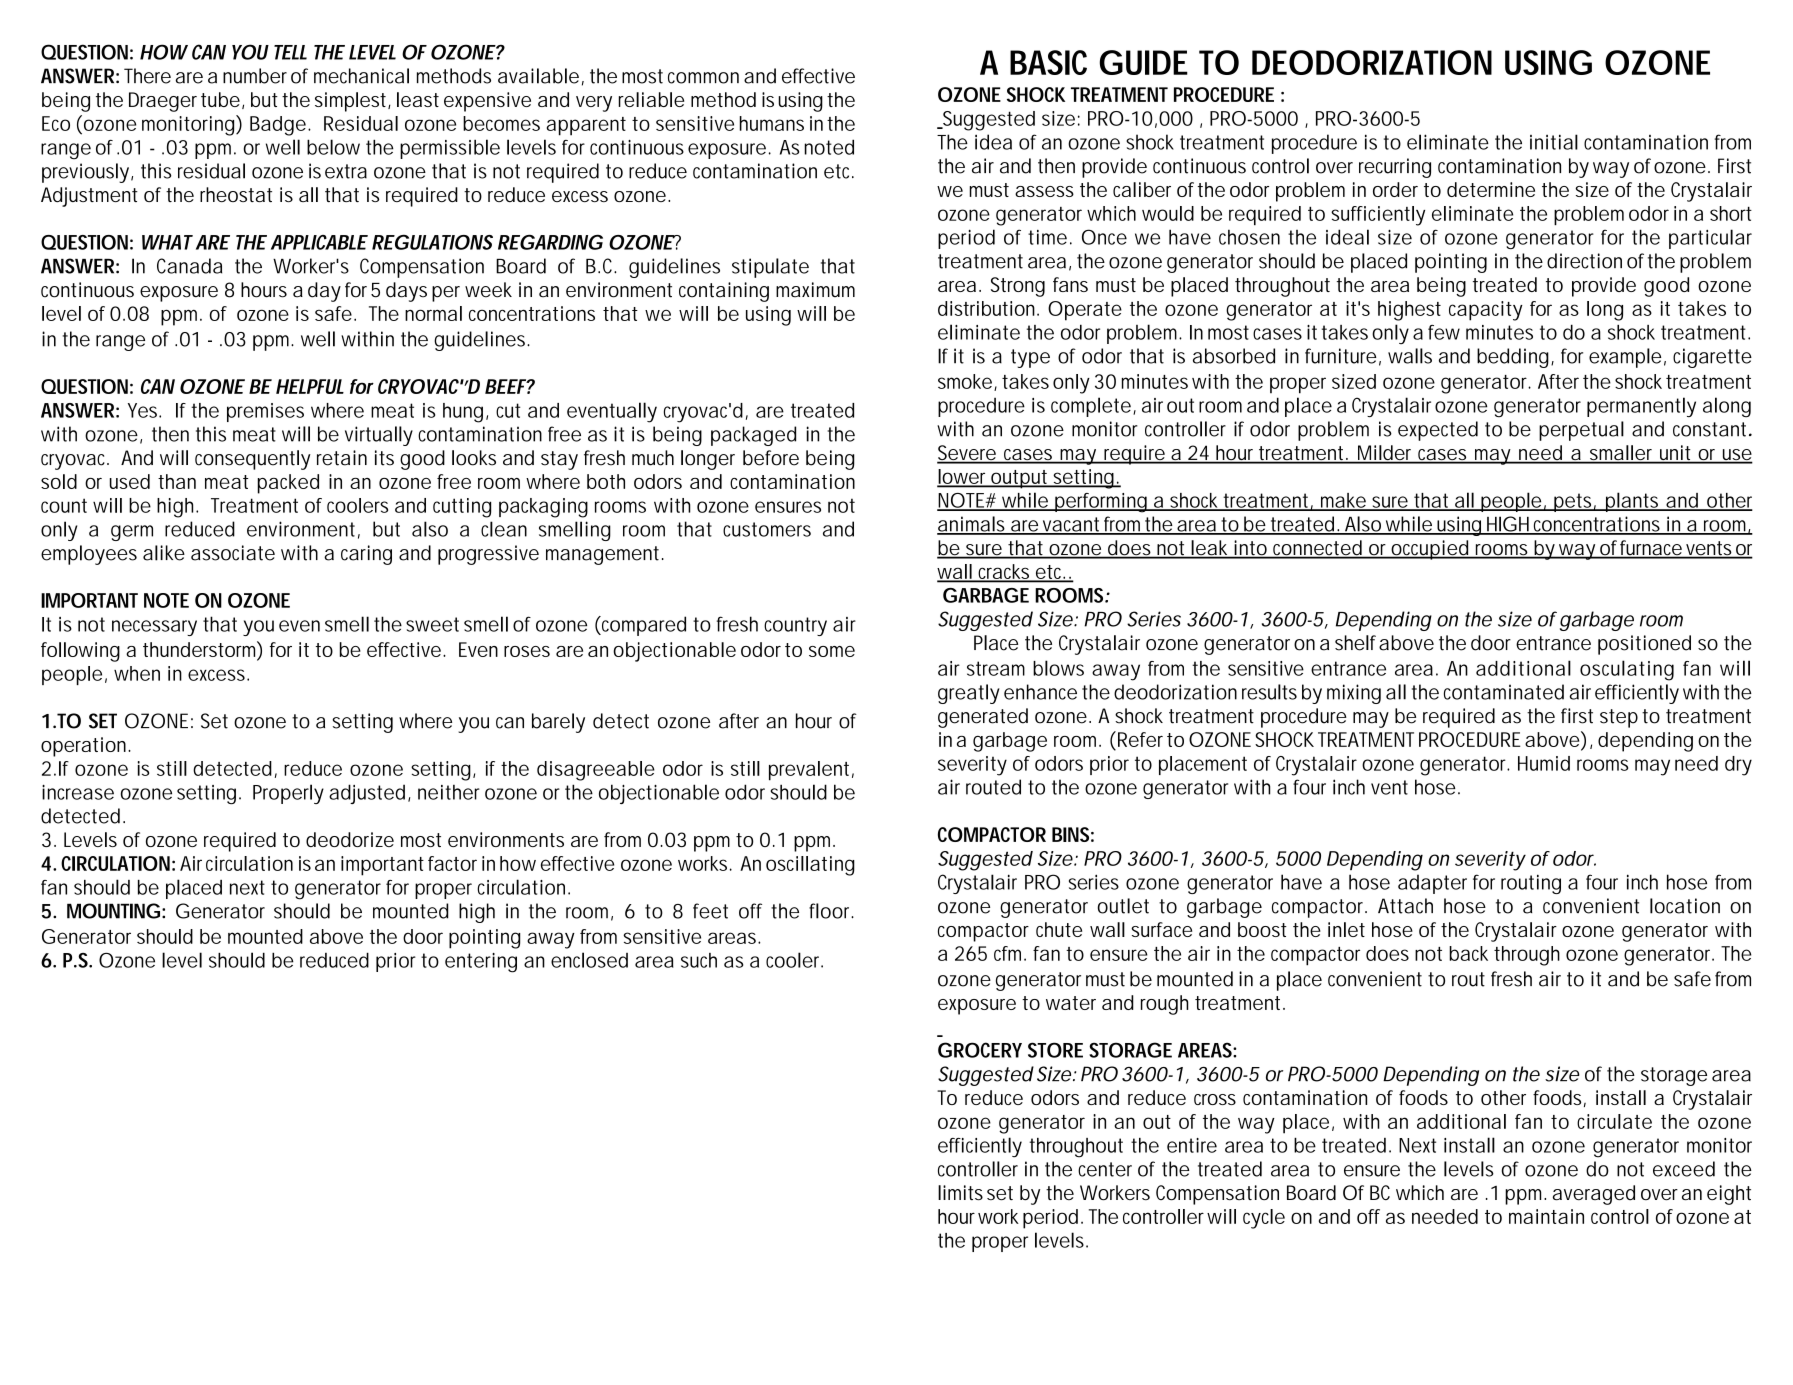 The height and width of the document is (1385, 1793). Describe the element at coordinates (772, 123) in the document. I see `humans` at that location.
